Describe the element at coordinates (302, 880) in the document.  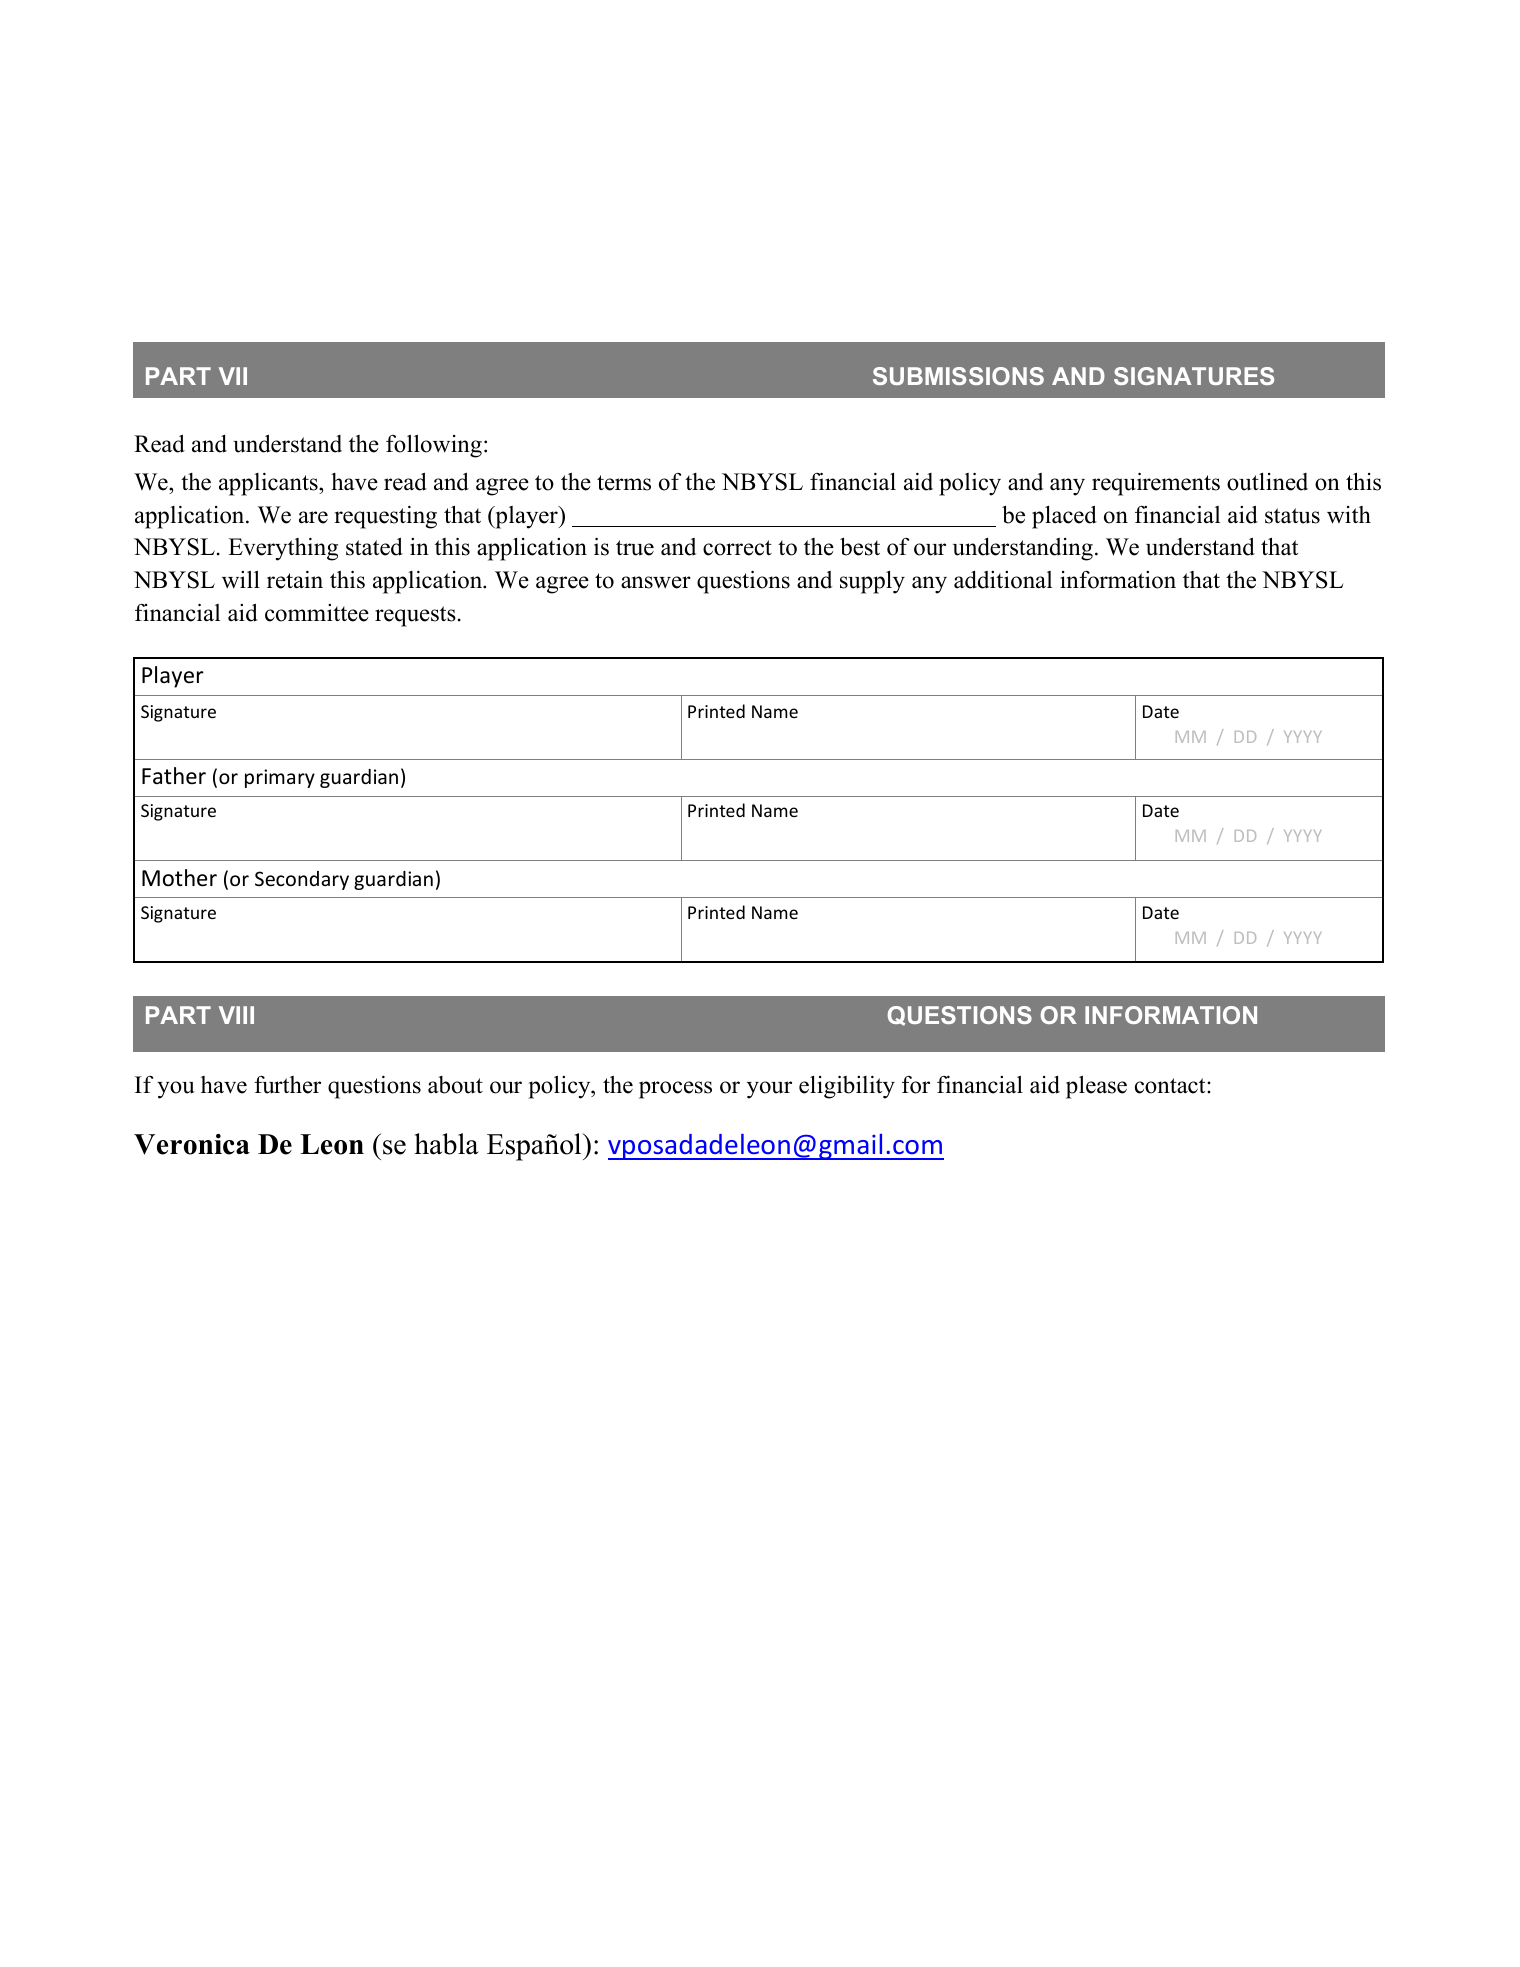
I see `Secondary` at that location.
